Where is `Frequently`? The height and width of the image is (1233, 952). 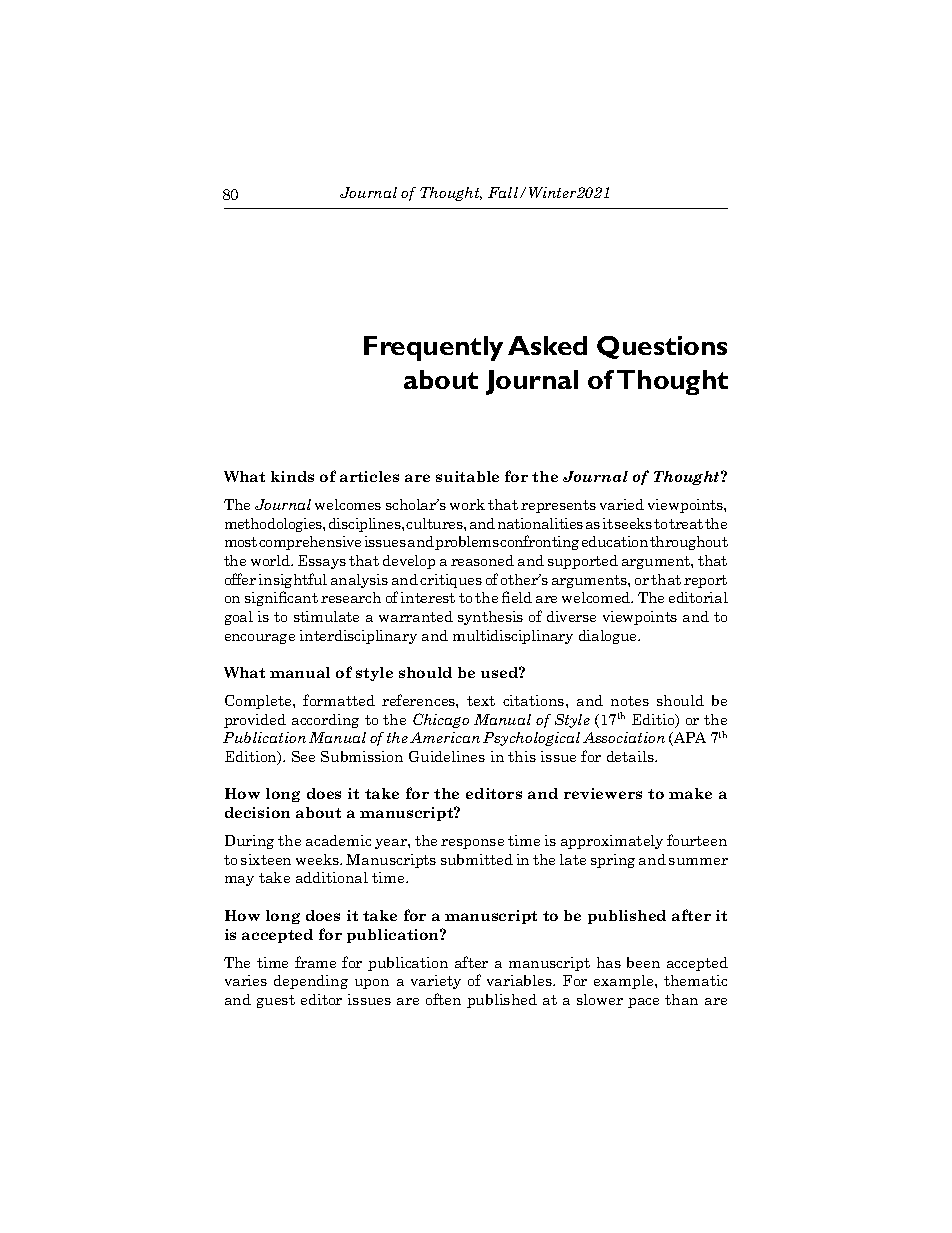 Frequently is located at coordinates (433, 348).
